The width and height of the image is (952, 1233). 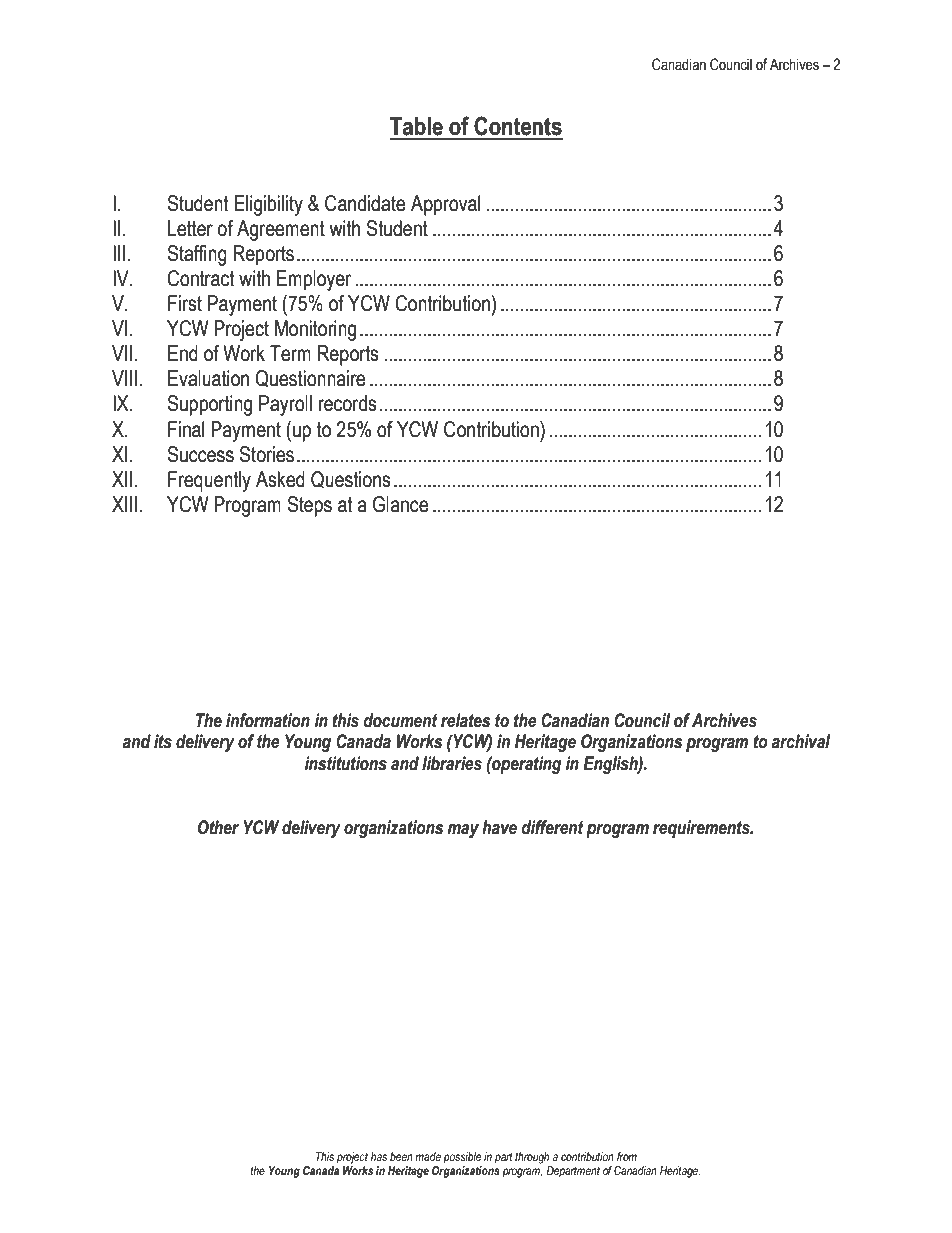 What do you see at coordinates (190, 228) in the image?
I see `Letter` at bounding box center [190, 228].
